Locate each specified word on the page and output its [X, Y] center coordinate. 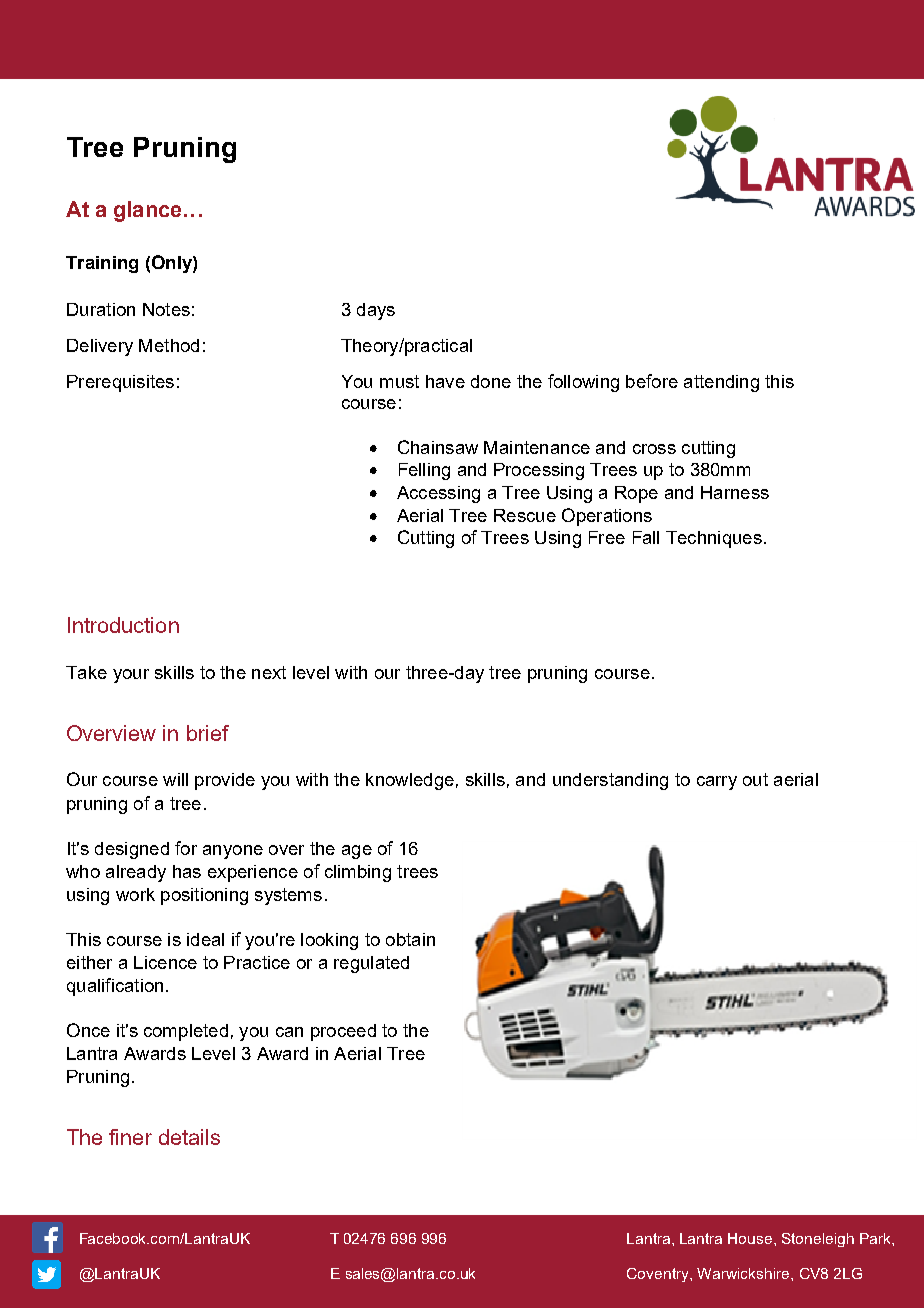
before [652, 381]
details [189, 1137]
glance [147, 211]
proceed [343, 1032]
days [376, 311]
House [751, 1238]
